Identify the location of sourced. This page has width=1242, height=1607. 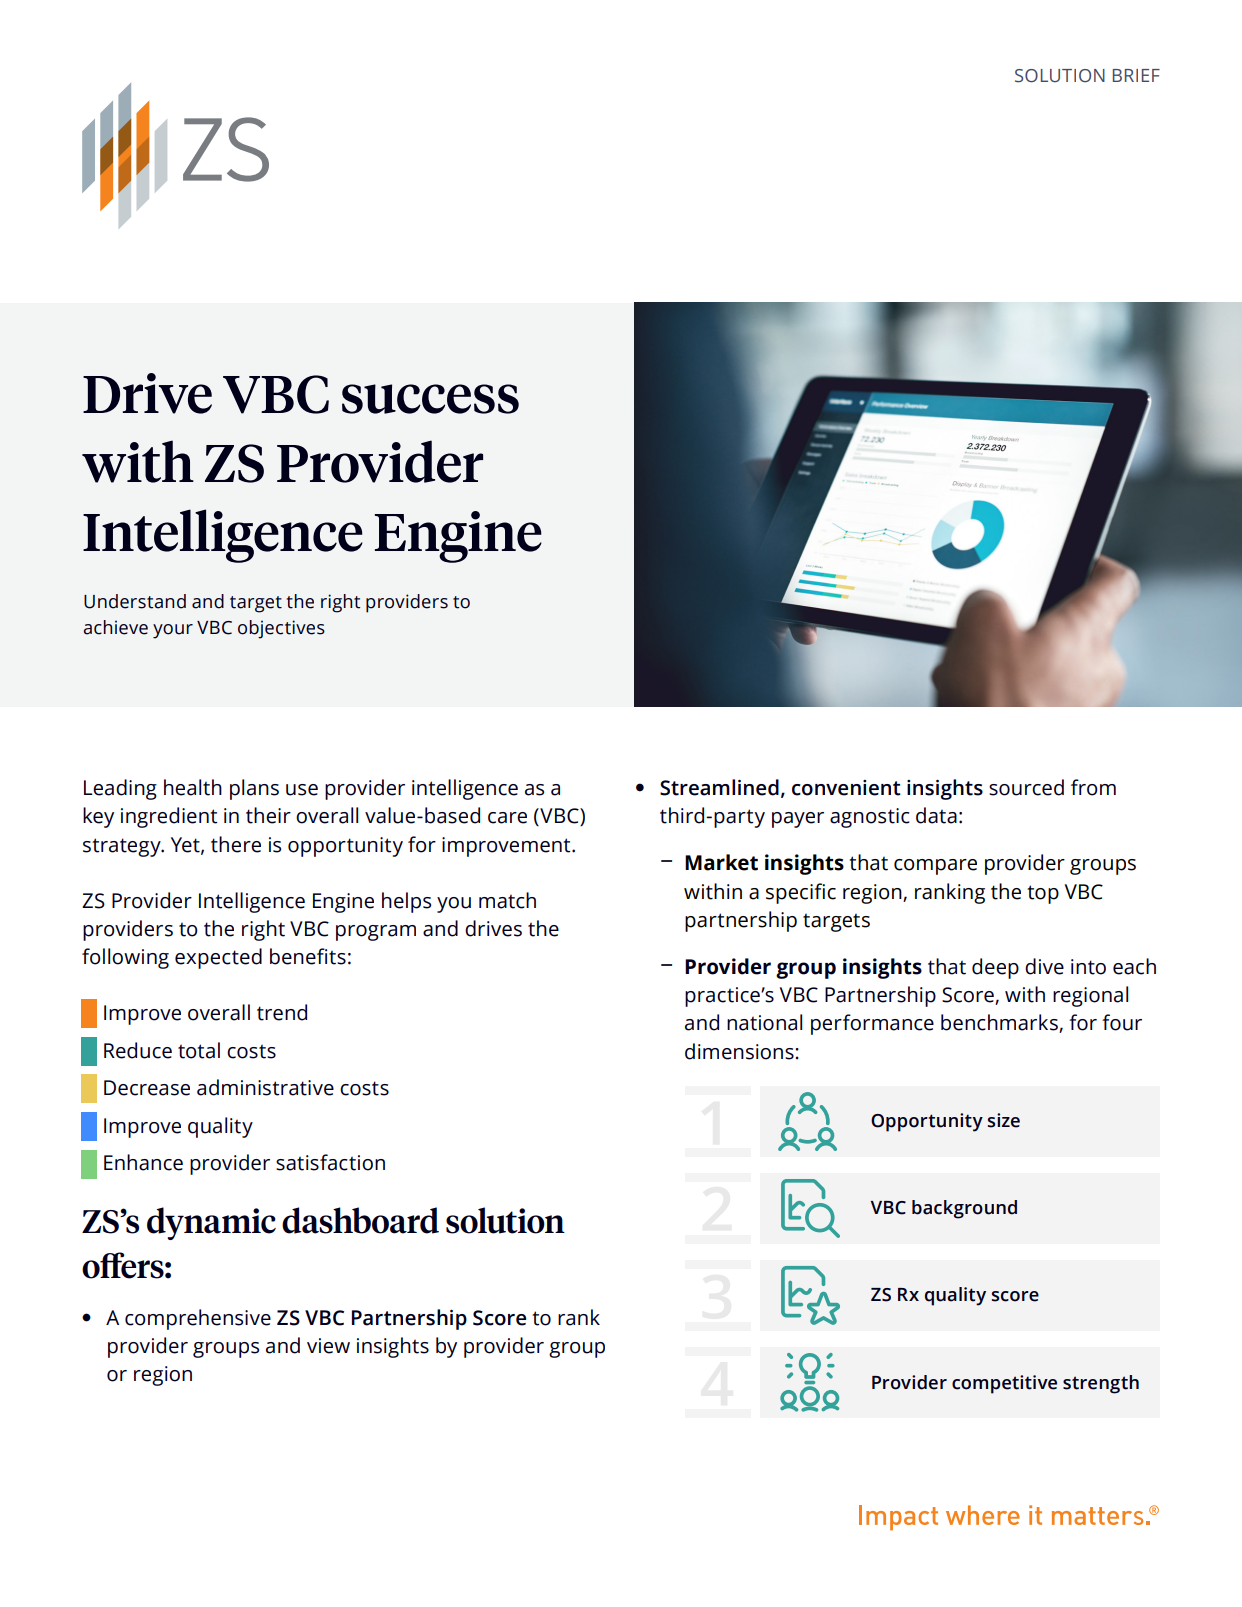
(1026, 787).
